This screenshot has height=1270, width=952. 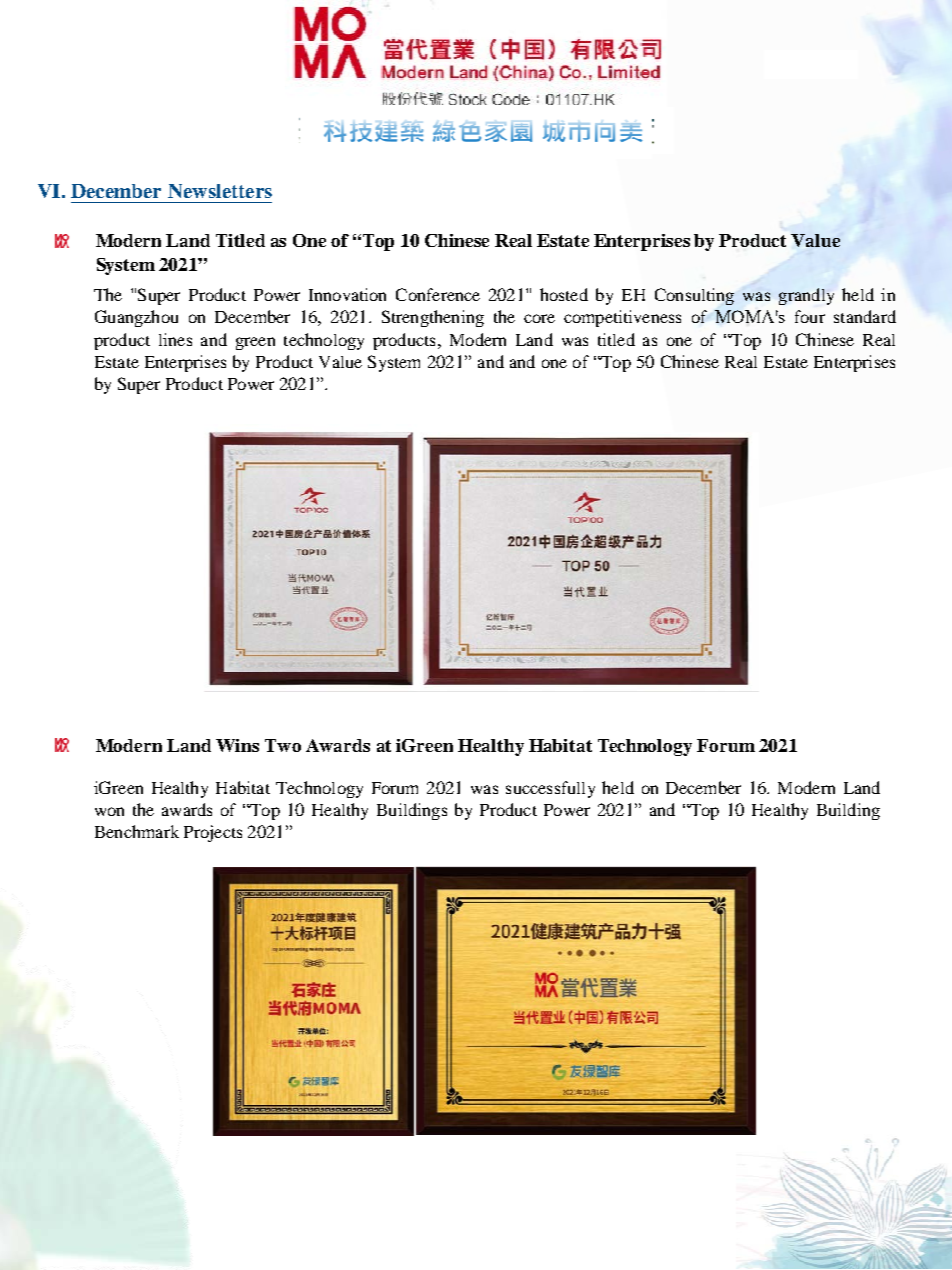 What do you see at coordinates (283, 745) in the screenshot?
I see `Two` at bounding box center [283, 745].
